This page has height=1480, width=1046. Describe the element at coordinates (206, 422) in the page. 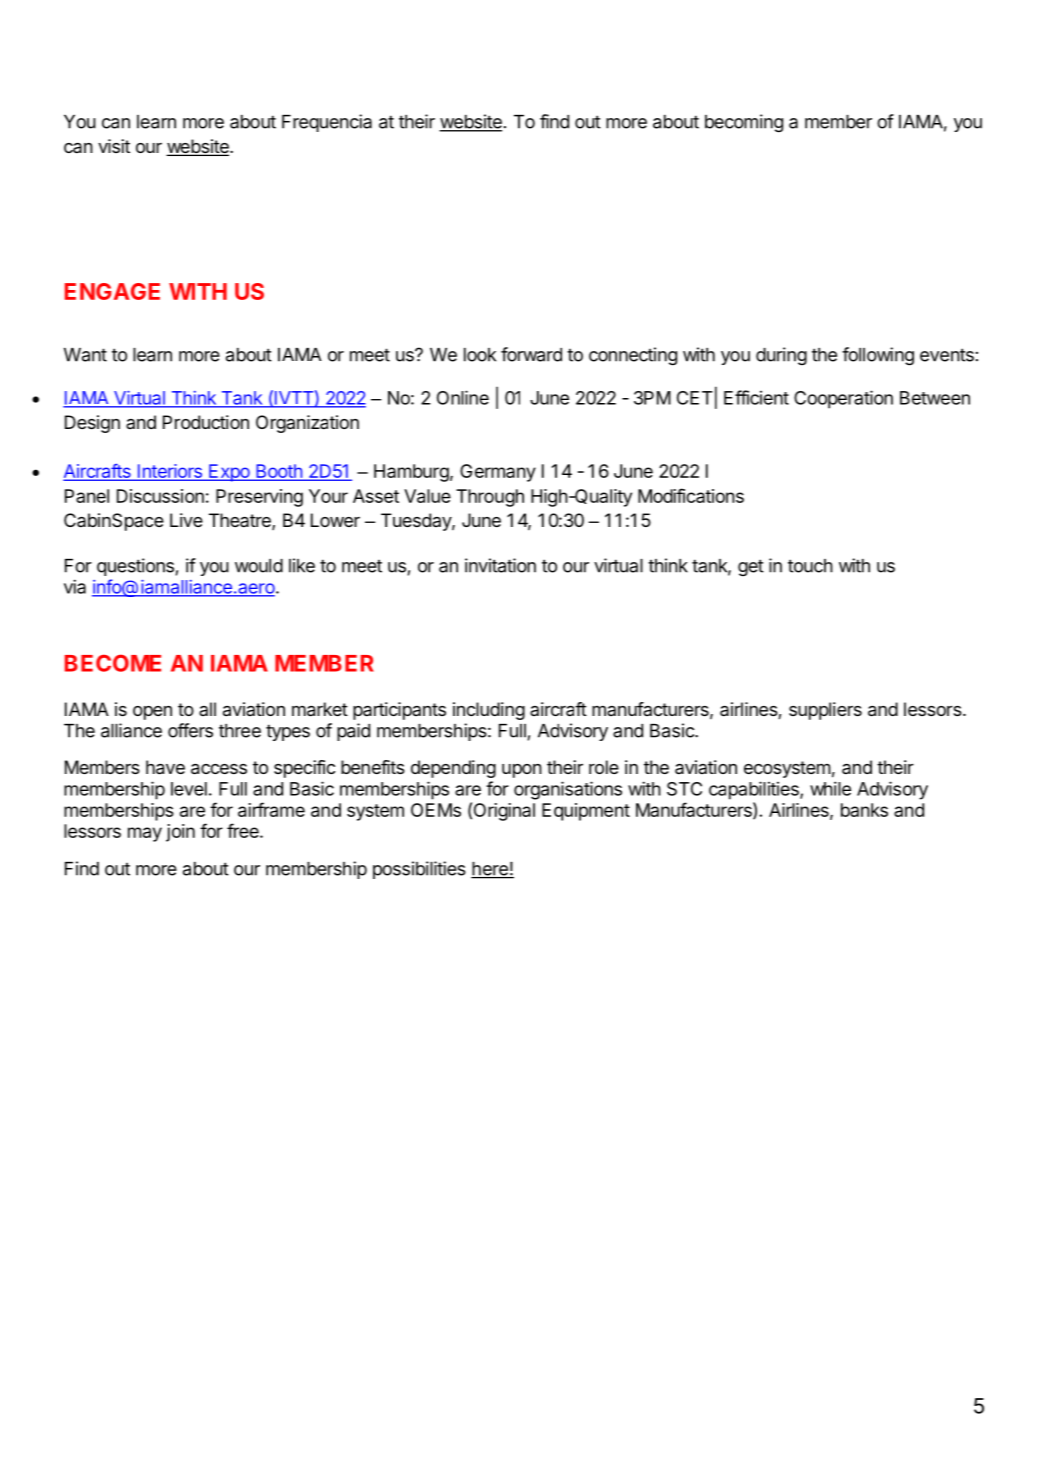

I see `Production` at that location.
